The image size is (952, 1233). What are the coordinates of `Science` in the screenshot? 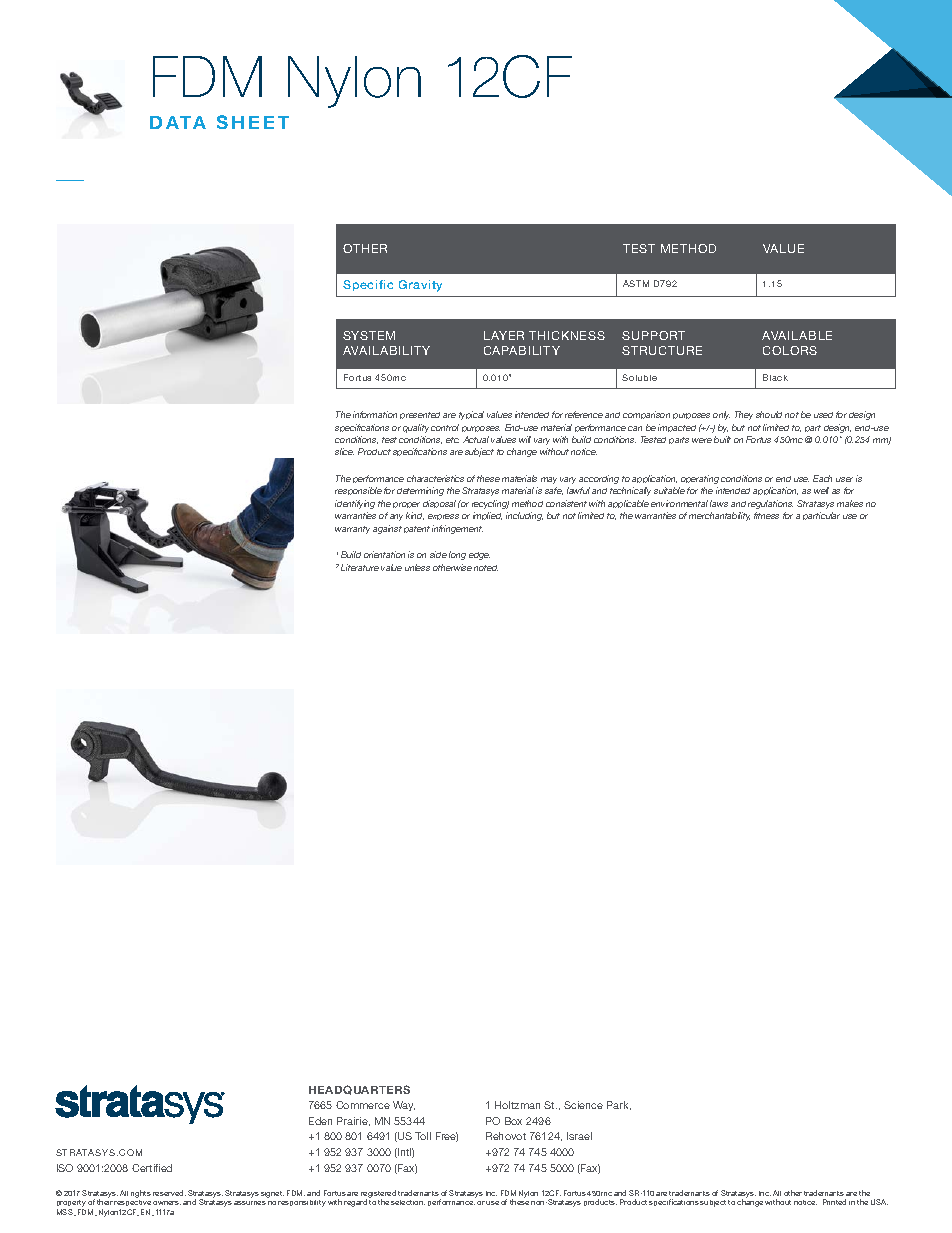 It's located at (583, 1105).
